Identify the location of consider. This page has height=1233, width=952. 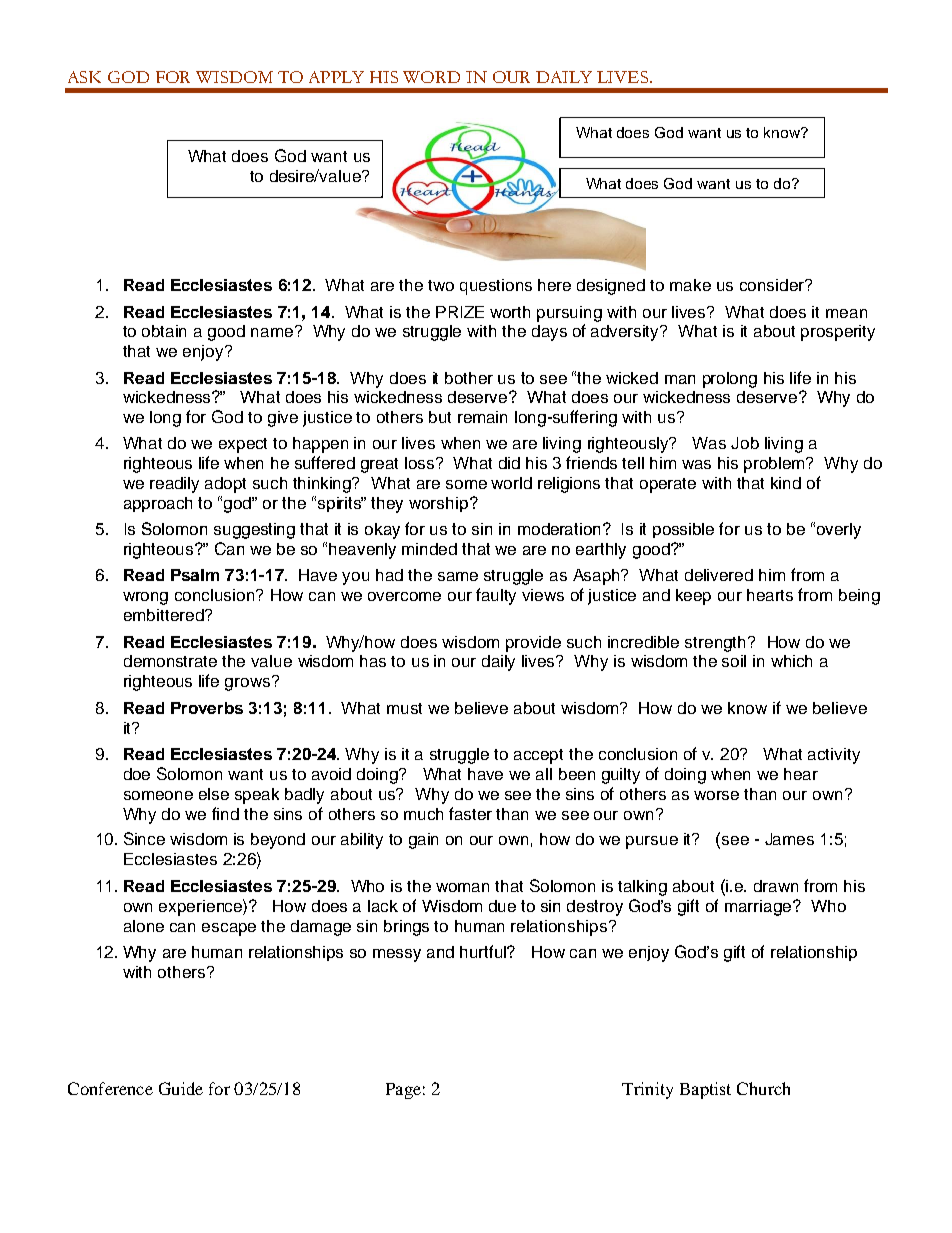
(773, 285).
